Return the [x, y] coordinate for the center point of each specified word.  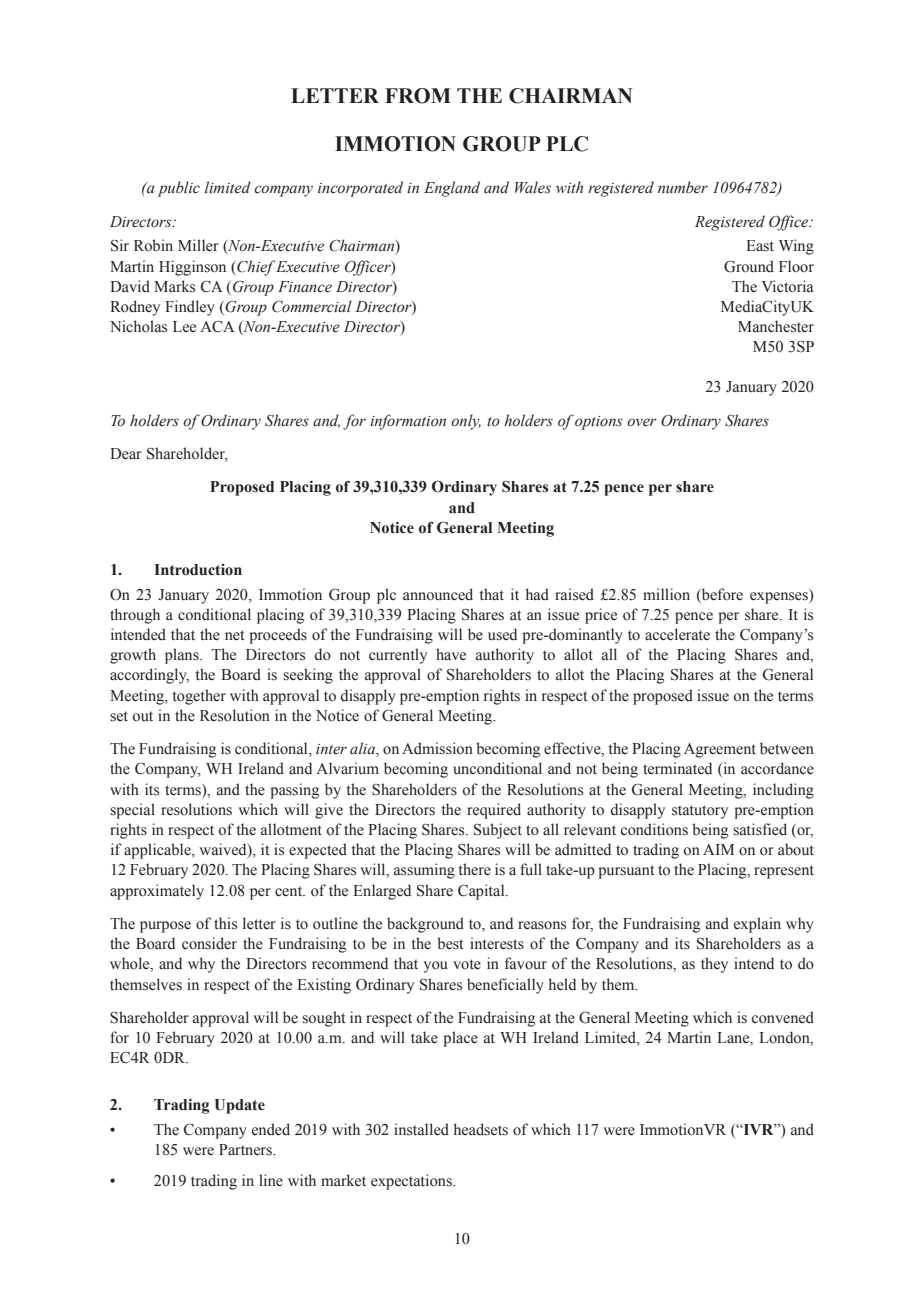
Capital [482, 892]
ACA [217, 327]
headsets [481, 1129]
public [179, 189]
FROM [418, 96]
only [466, 422]
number [683, 187]
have [451, 654]
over [642, 422]
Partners [246, 1150]
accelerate [677, 634]
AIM [718, 849]
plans [183, 656]
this [225, 923]
